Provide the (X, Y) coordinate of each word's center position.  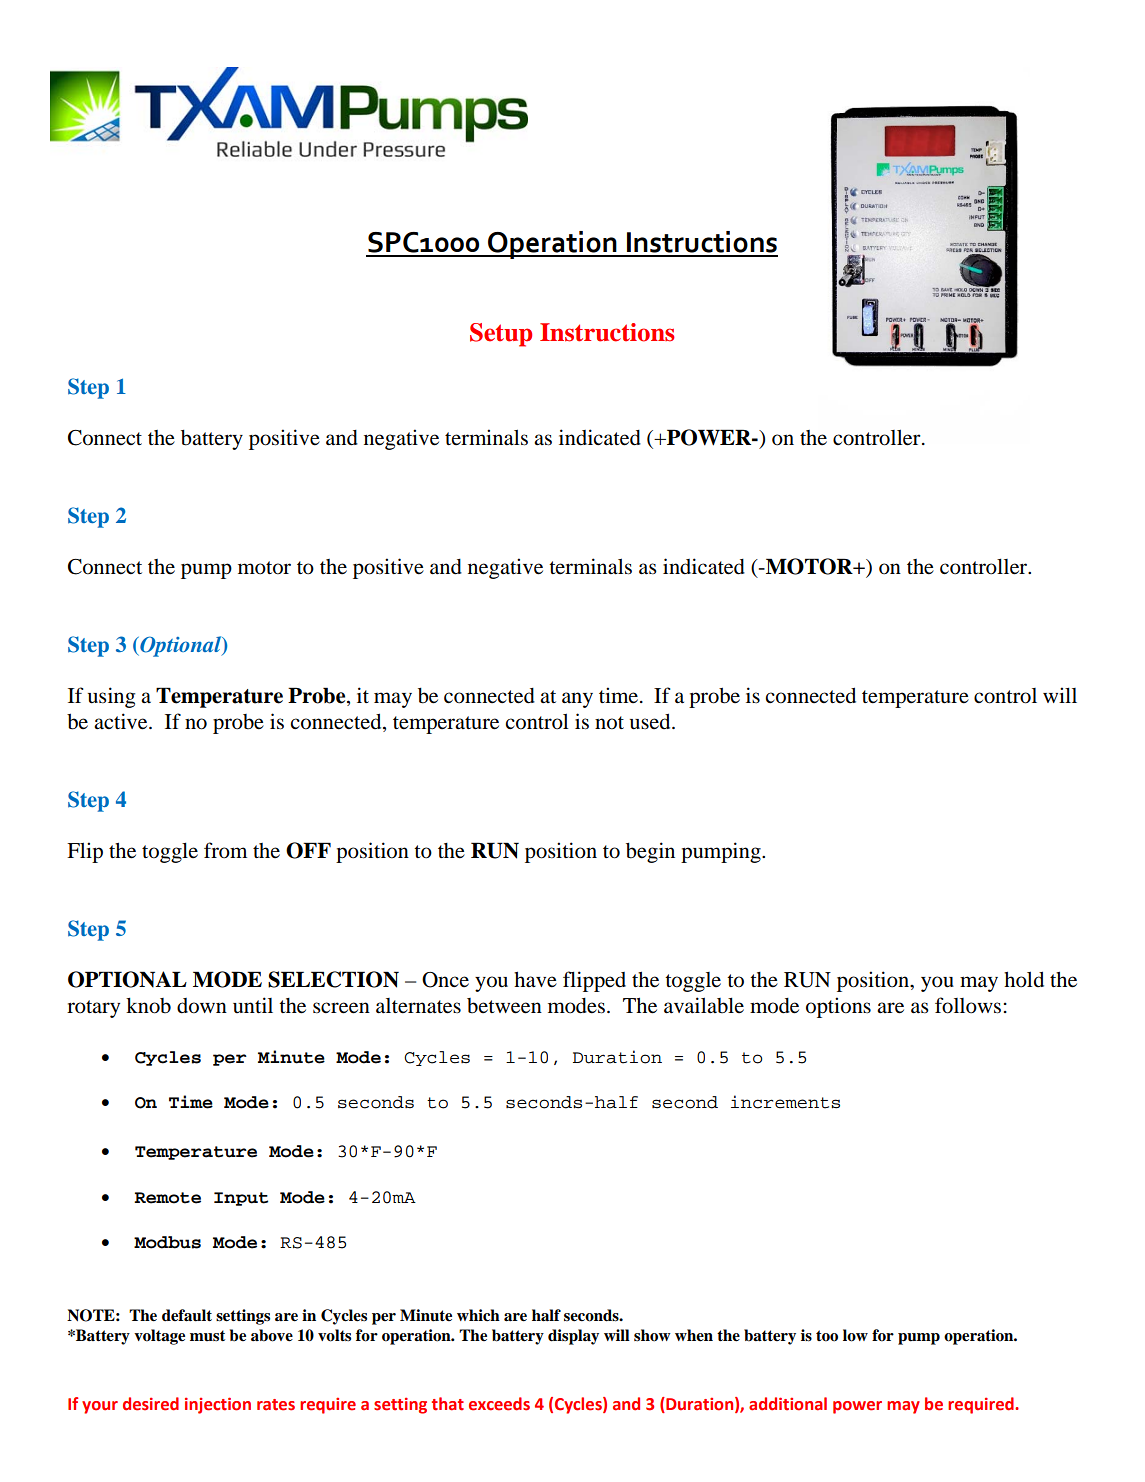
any (577, 700)
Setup (501, 335)
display (573, 1337)
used (651, 721)
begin (650, 852)
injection (218, 1405)
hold (1024, 979)
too (827, 1336)
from (225, 850)
